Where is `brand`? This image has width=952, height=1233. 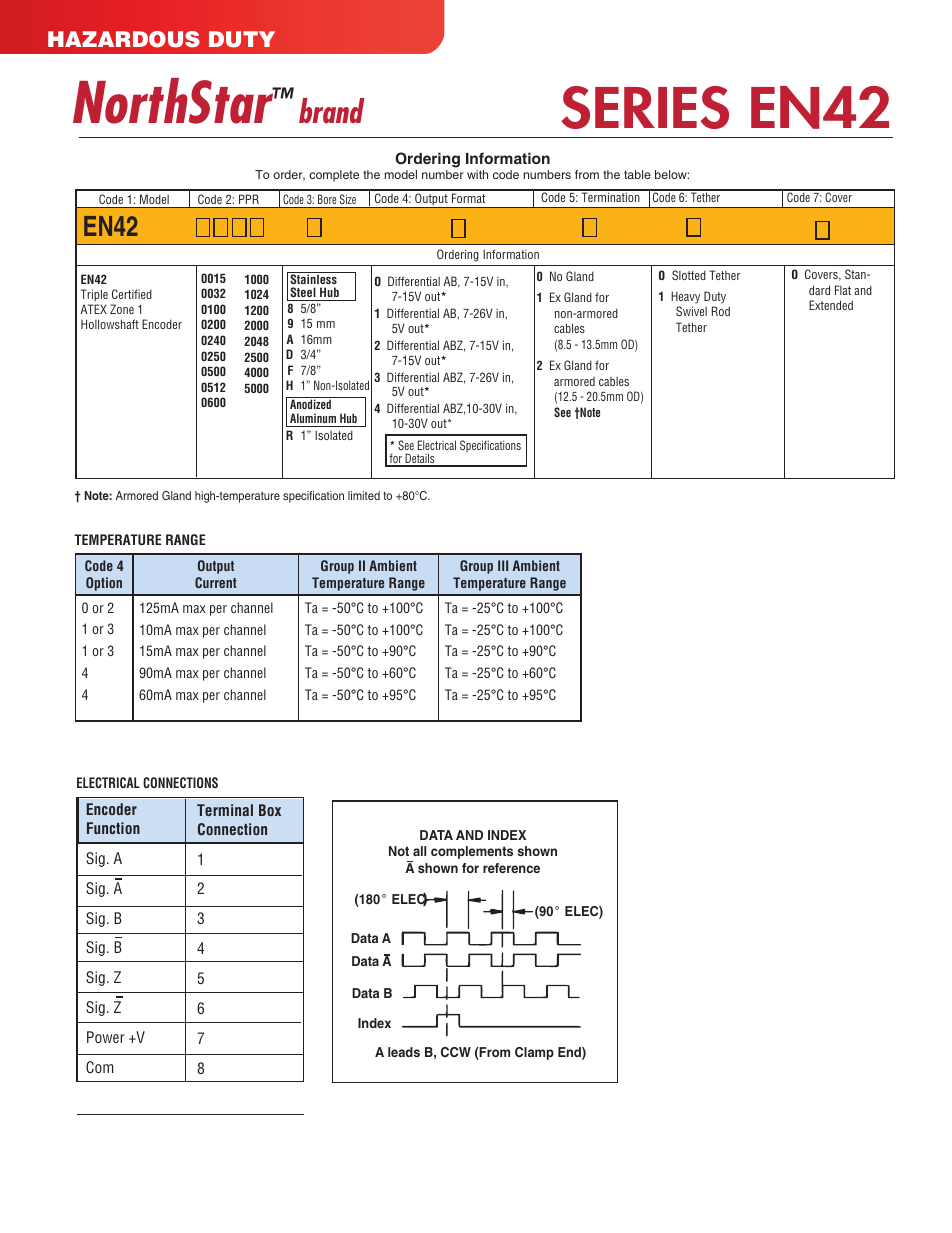 brand is located at coordinates (332, 110).
